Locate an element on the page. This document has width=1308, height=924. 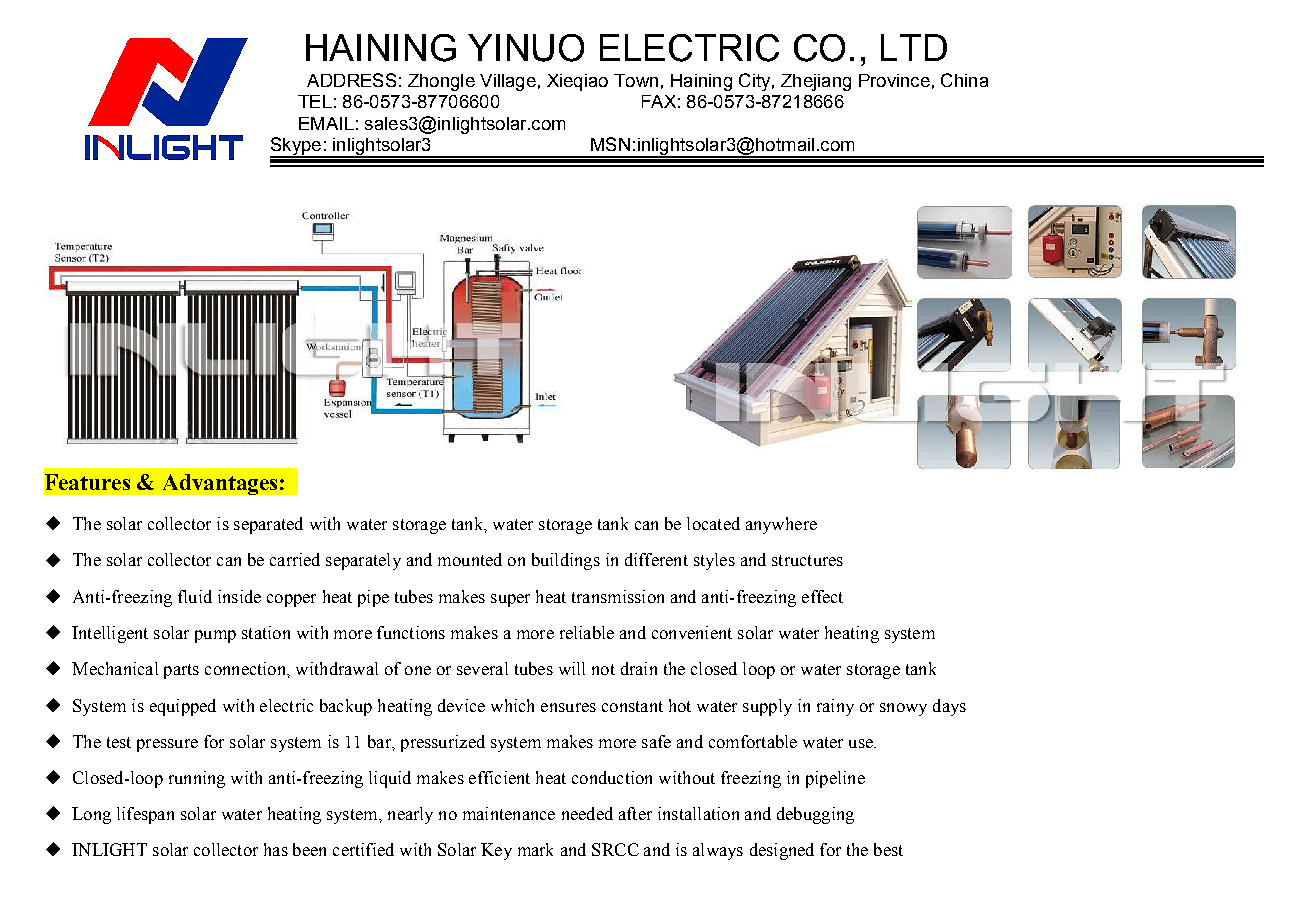
Advantages is located at coordinates (220, 484).
